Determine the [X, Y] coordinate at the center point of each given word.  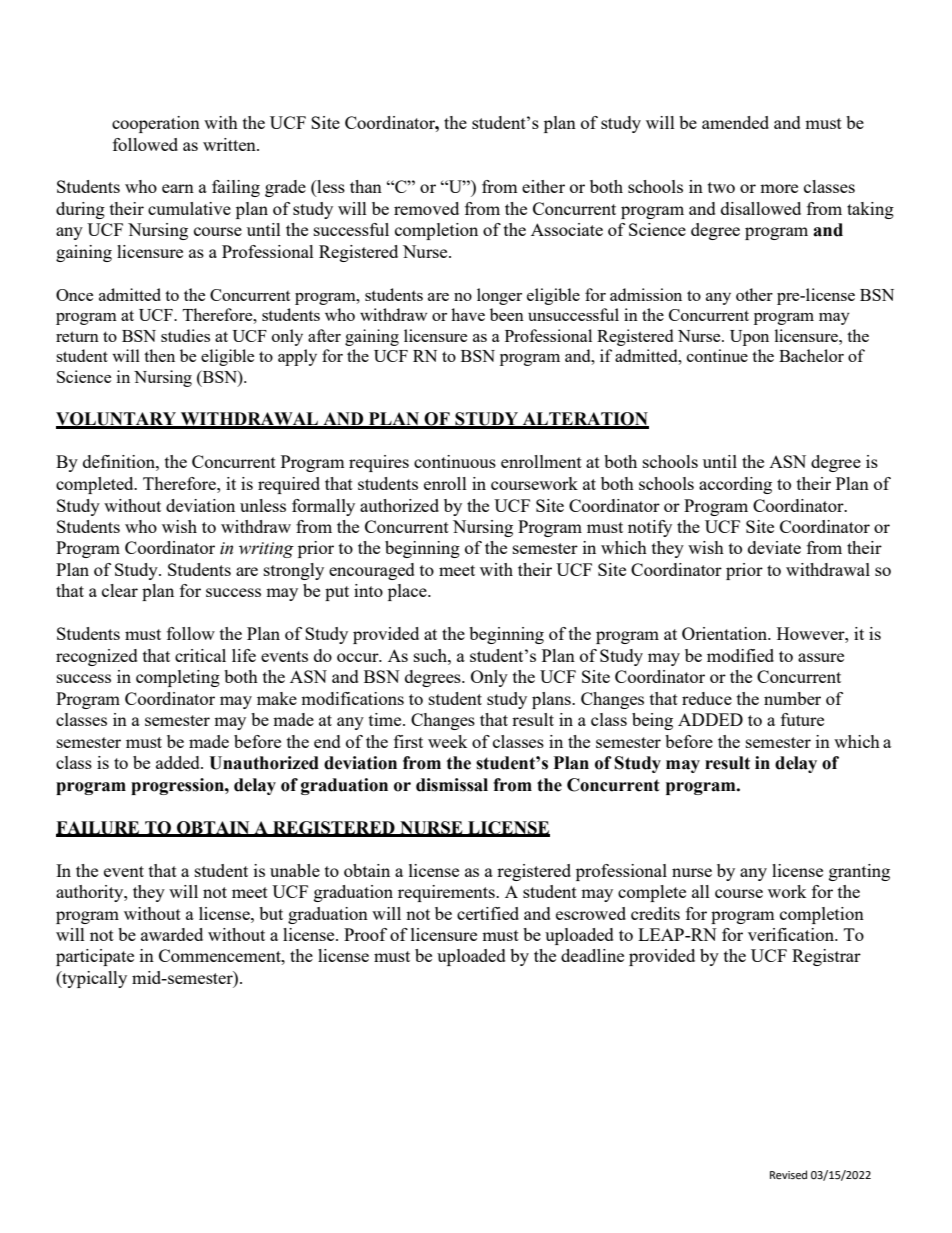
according [735, 485]
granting [859, 872]
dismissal [452, 785]
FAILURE [99, 828]
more [779, 188]
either [543, 186]
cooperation [156, 124]
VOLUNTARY [117, 420]
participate [95, 957]
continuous [455, 461]
